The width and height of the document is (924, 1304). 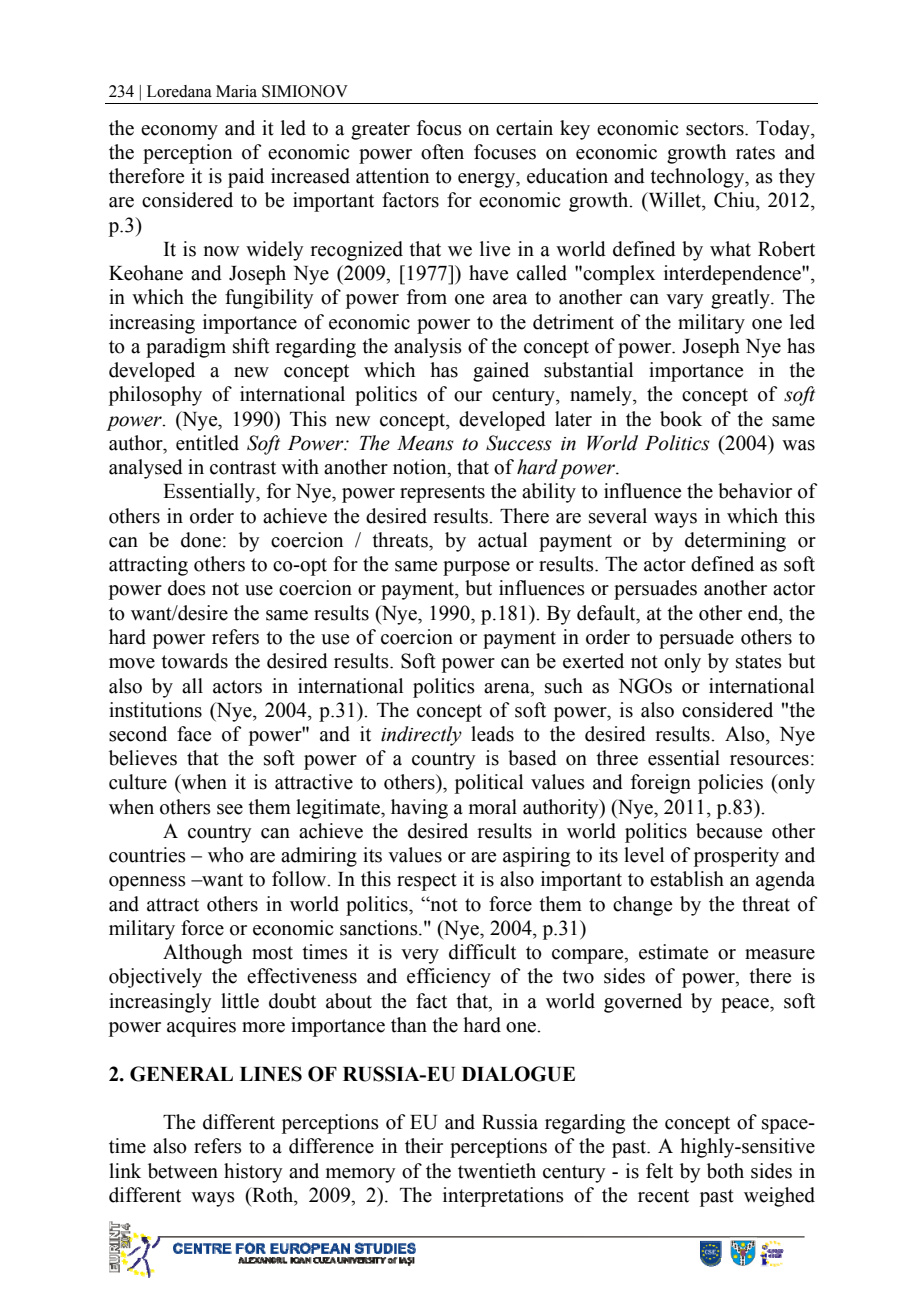 What do you see at coordinates (716, 129) in the document?
I see `sectors` at bounding box center [716, 129].
